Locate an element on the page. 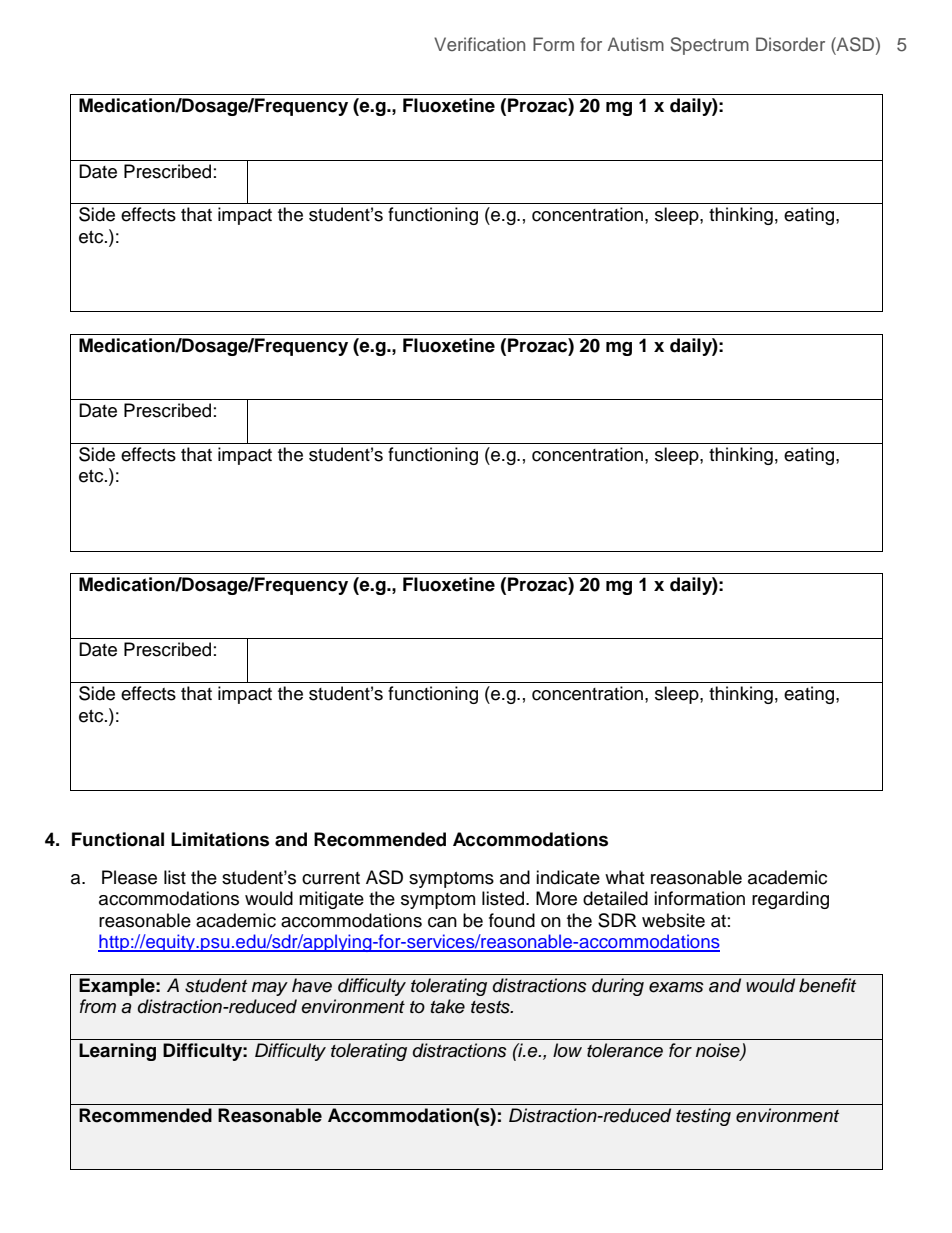 The image size is (952, 1233). Limitations is located at coordinates (220, 839).
